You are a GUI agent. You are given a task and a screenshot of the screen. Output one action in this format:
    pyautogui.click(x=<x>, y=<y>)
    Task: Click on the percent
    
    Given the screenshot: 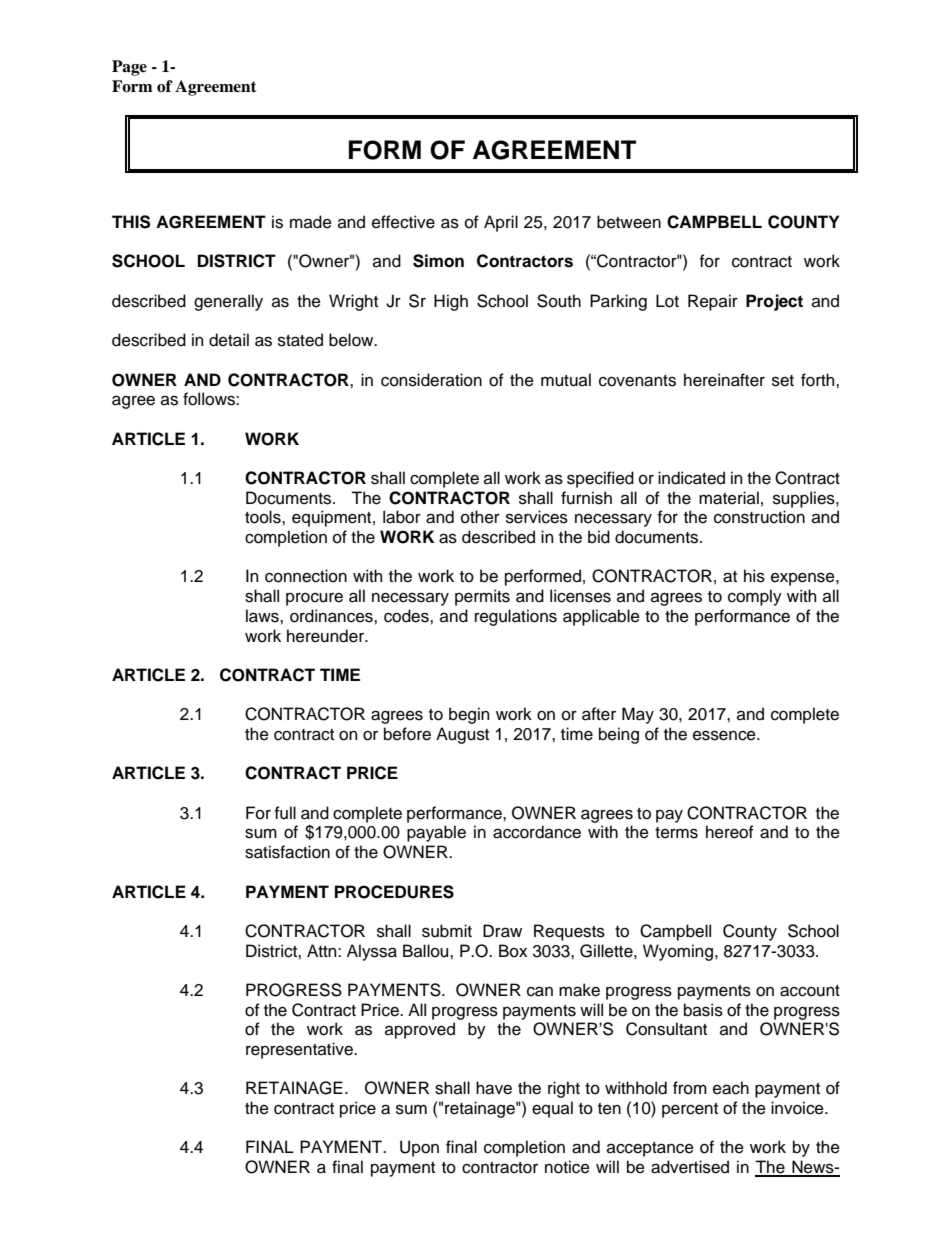 What is the action you would take?
    pyautogui.click(x=690, y=1110)
